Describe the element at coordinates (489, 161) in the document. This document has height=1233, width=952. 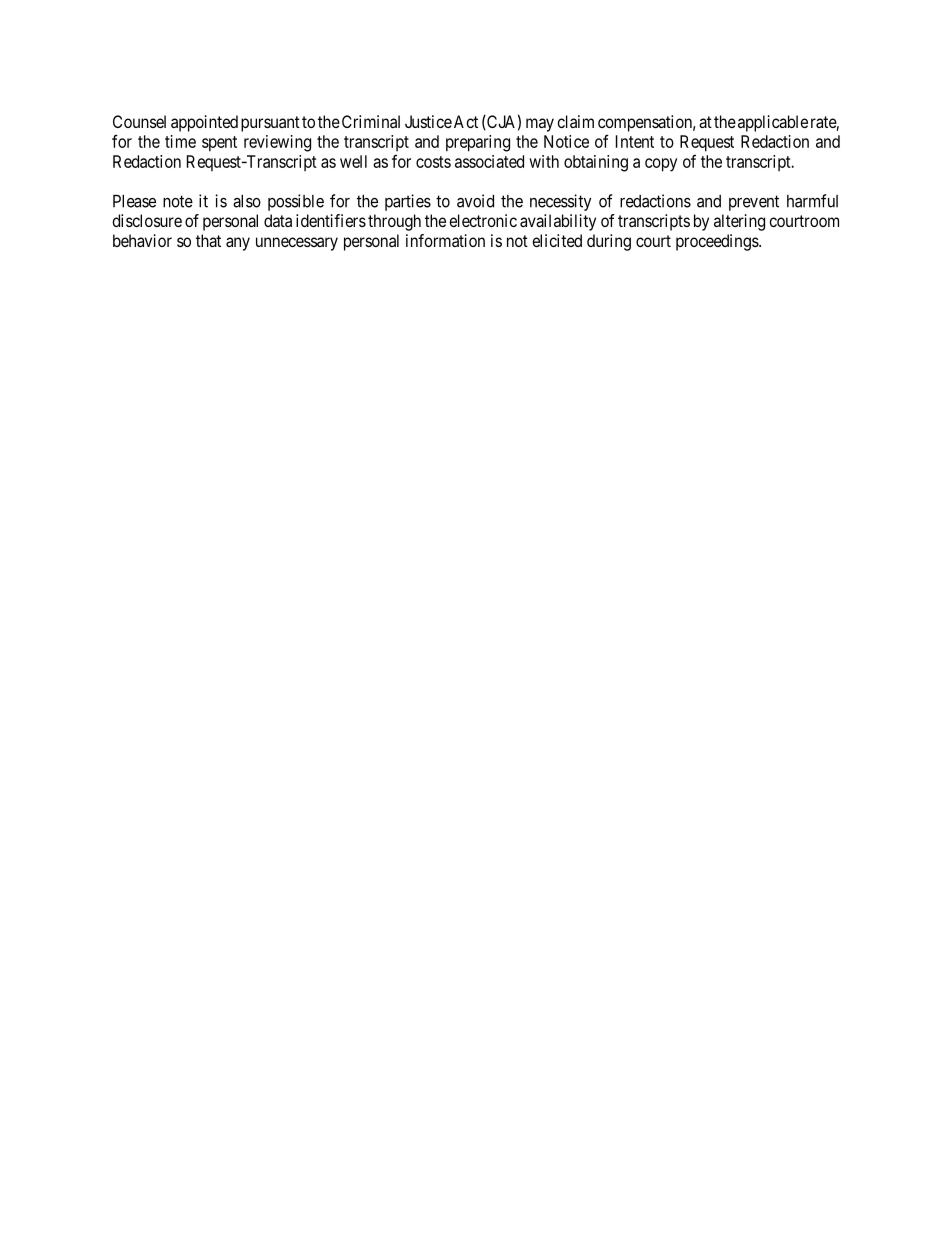
I see `associated` at that location.
